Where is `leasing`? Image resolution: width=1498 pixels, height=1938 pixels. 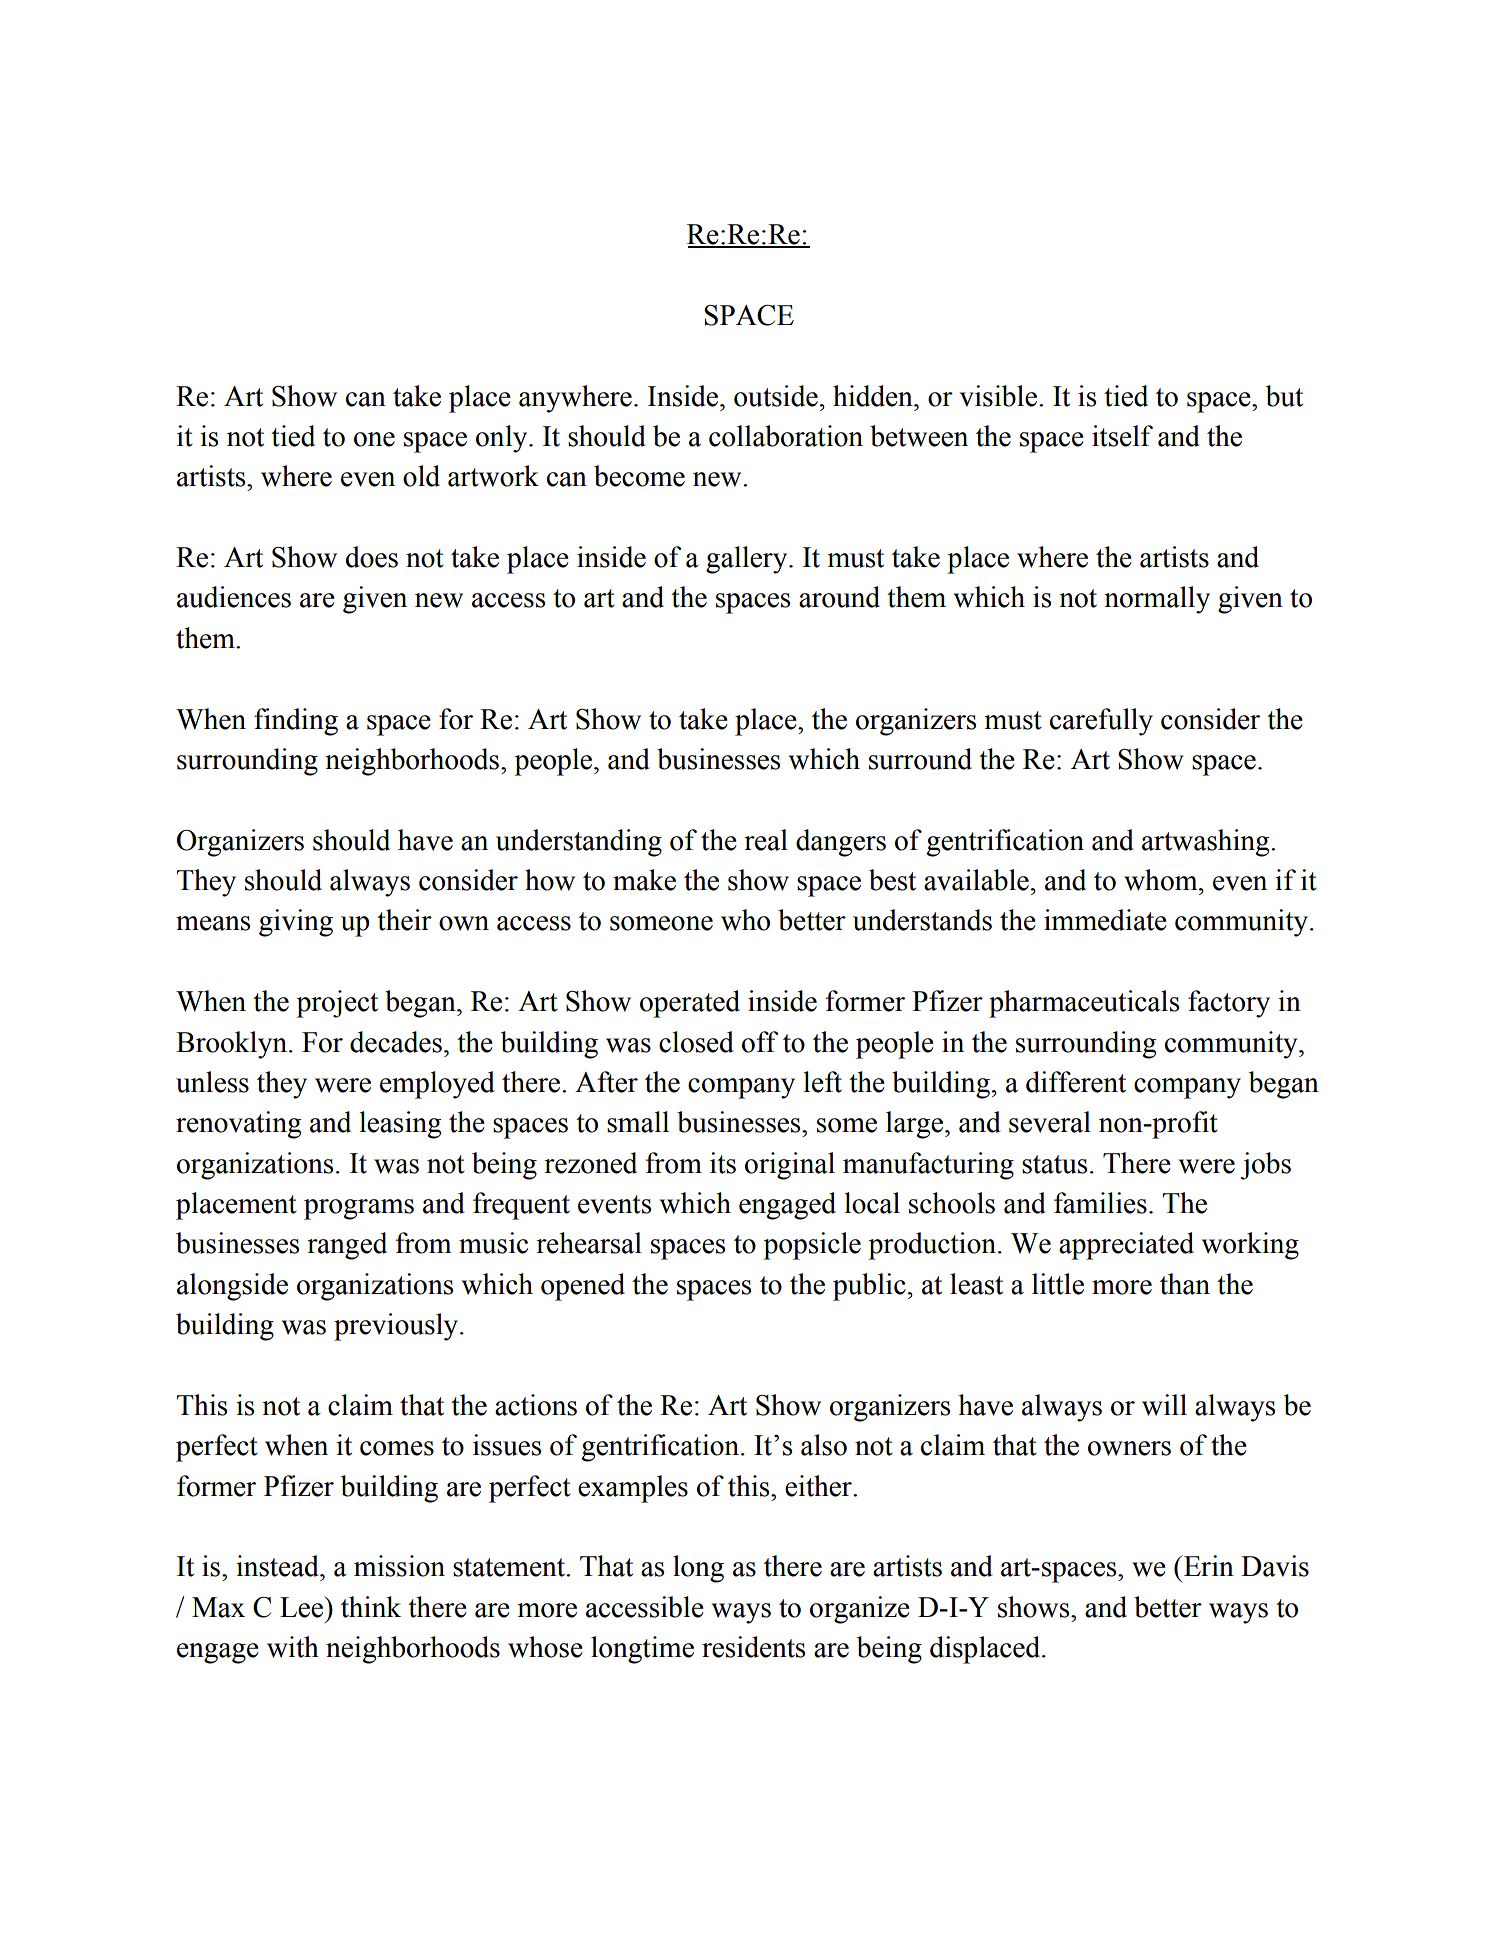
leasing is located at coordinates (400, 1125).
